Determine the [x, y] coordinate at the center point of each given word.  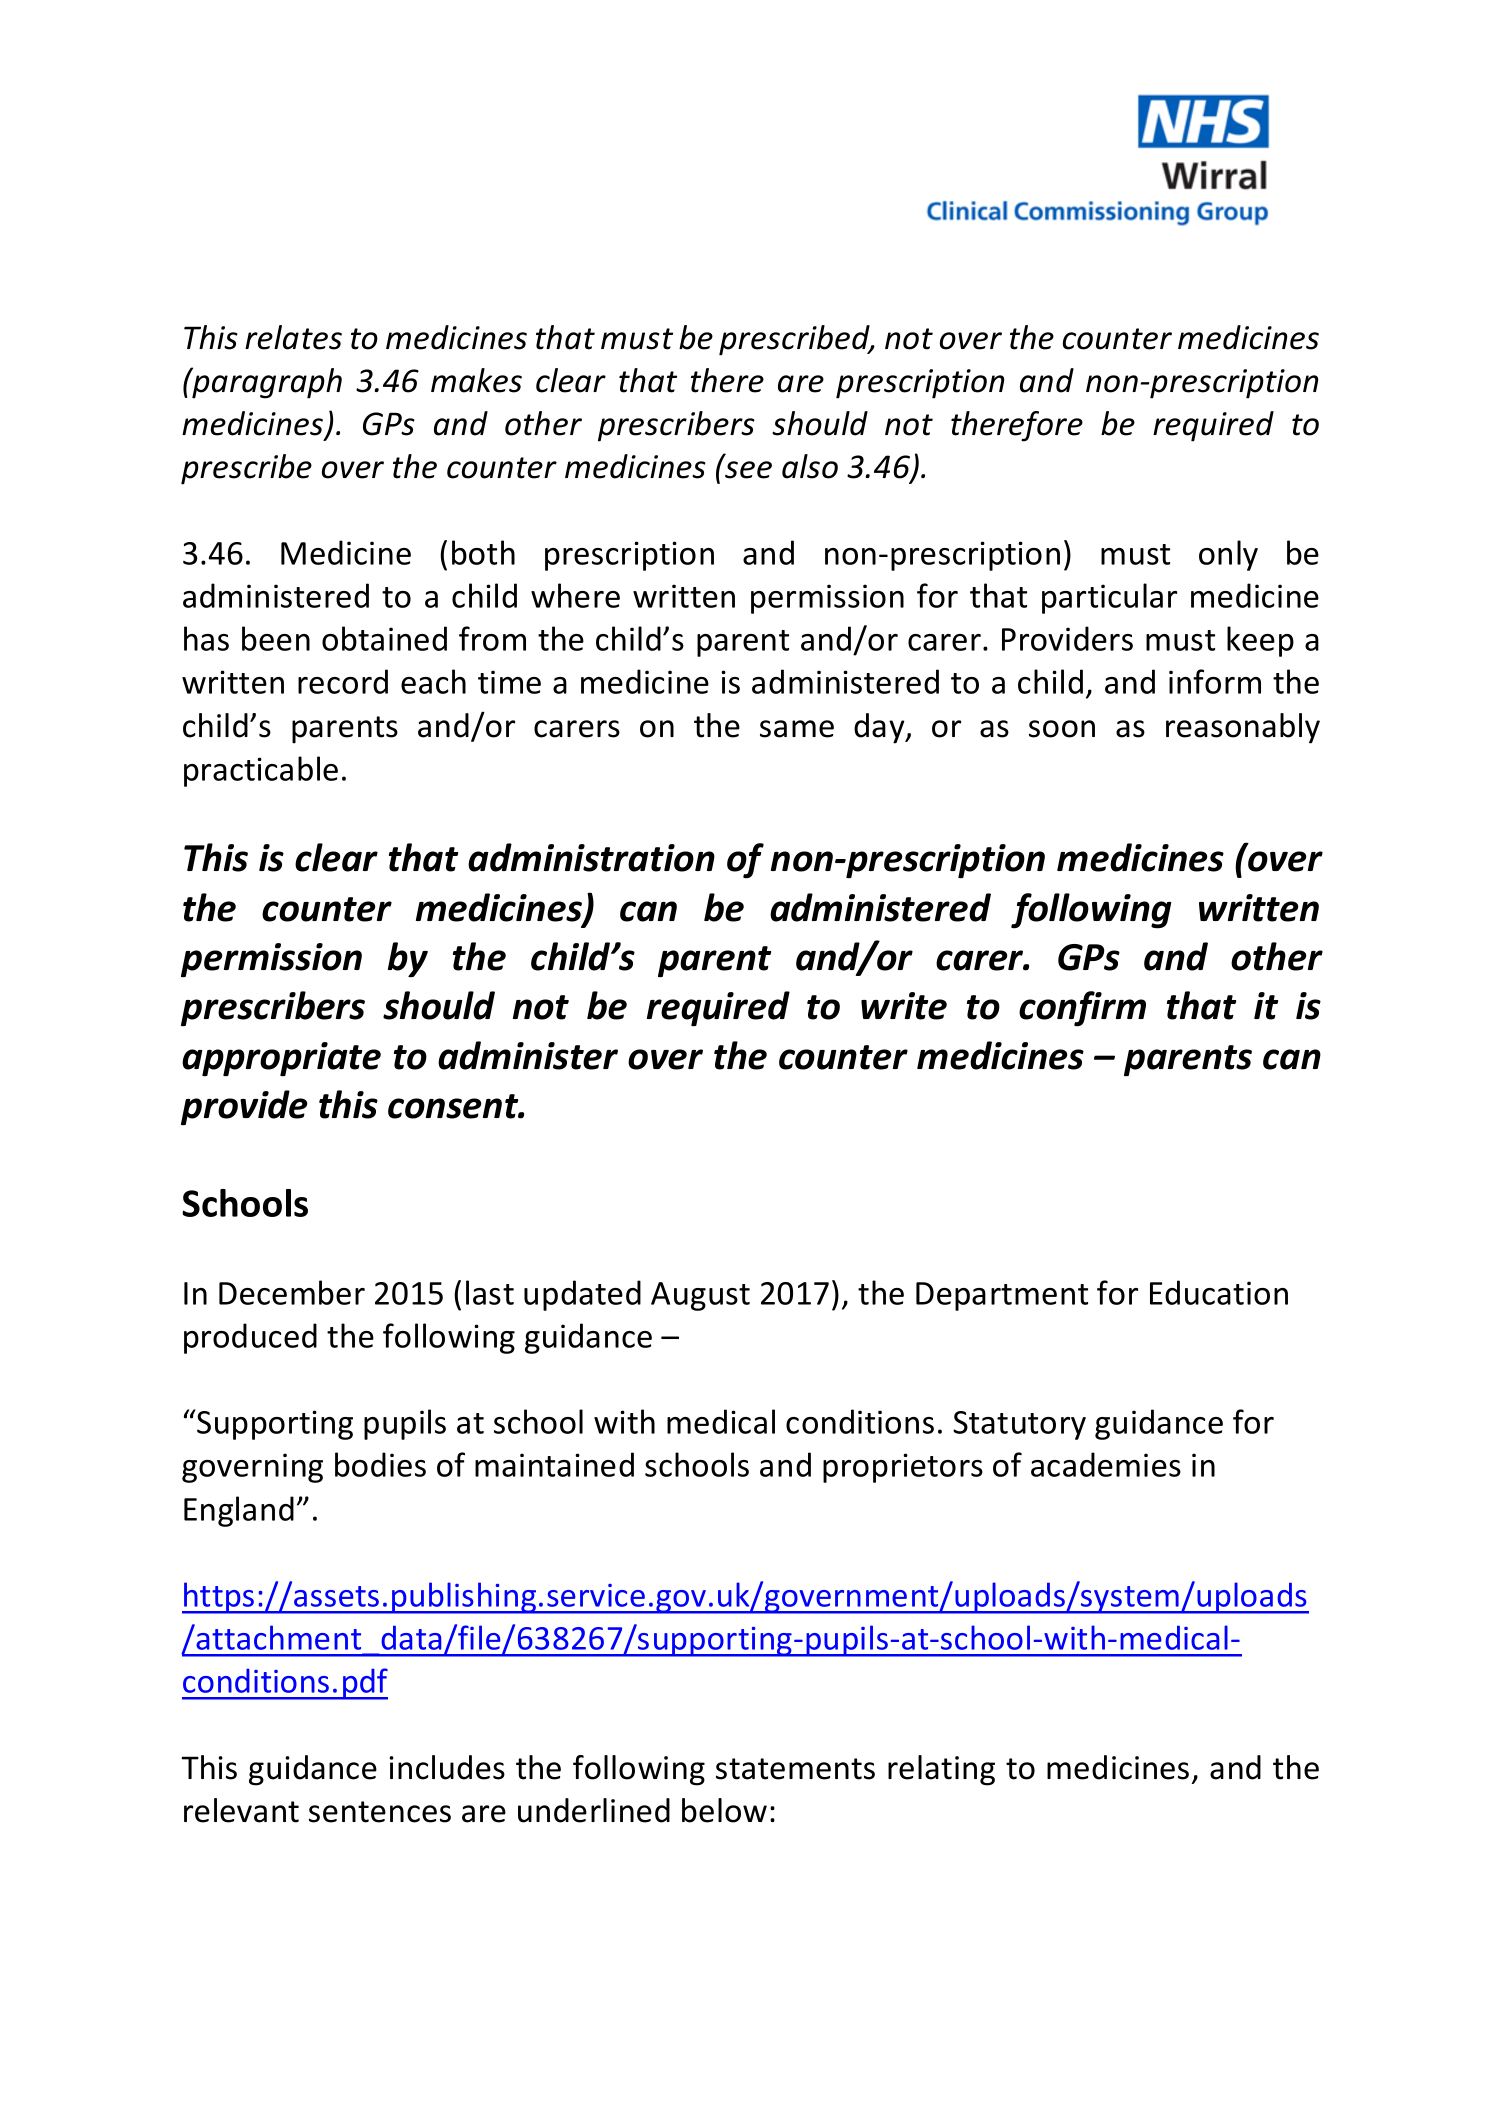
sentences [380, 1812]
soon [1062, 729]
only [1228, 555]
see [748, 470]
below [724, 1810]
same [797, 729]
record [343, 681]
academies [1106, 1464]
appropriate [281, 1059]
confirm [1082, 1009]
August [700, 1296]
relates [293, 337]
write [904, 1006]
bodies [380, 1464]
